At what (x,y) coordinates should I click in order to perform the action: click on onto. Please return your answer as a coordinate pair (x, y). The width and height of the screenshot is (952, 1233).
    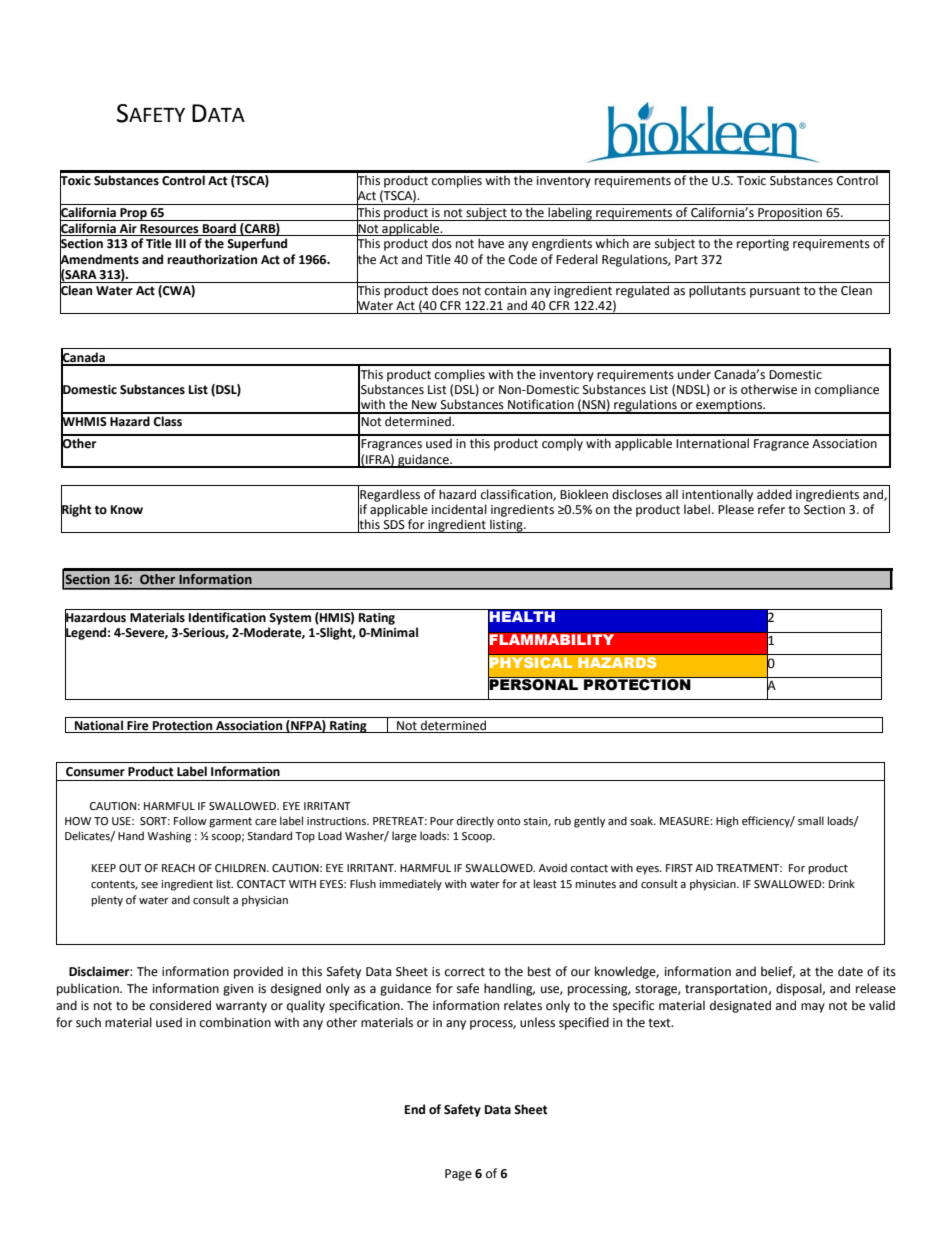
    Looking at the image, I should click on (508, 821).
